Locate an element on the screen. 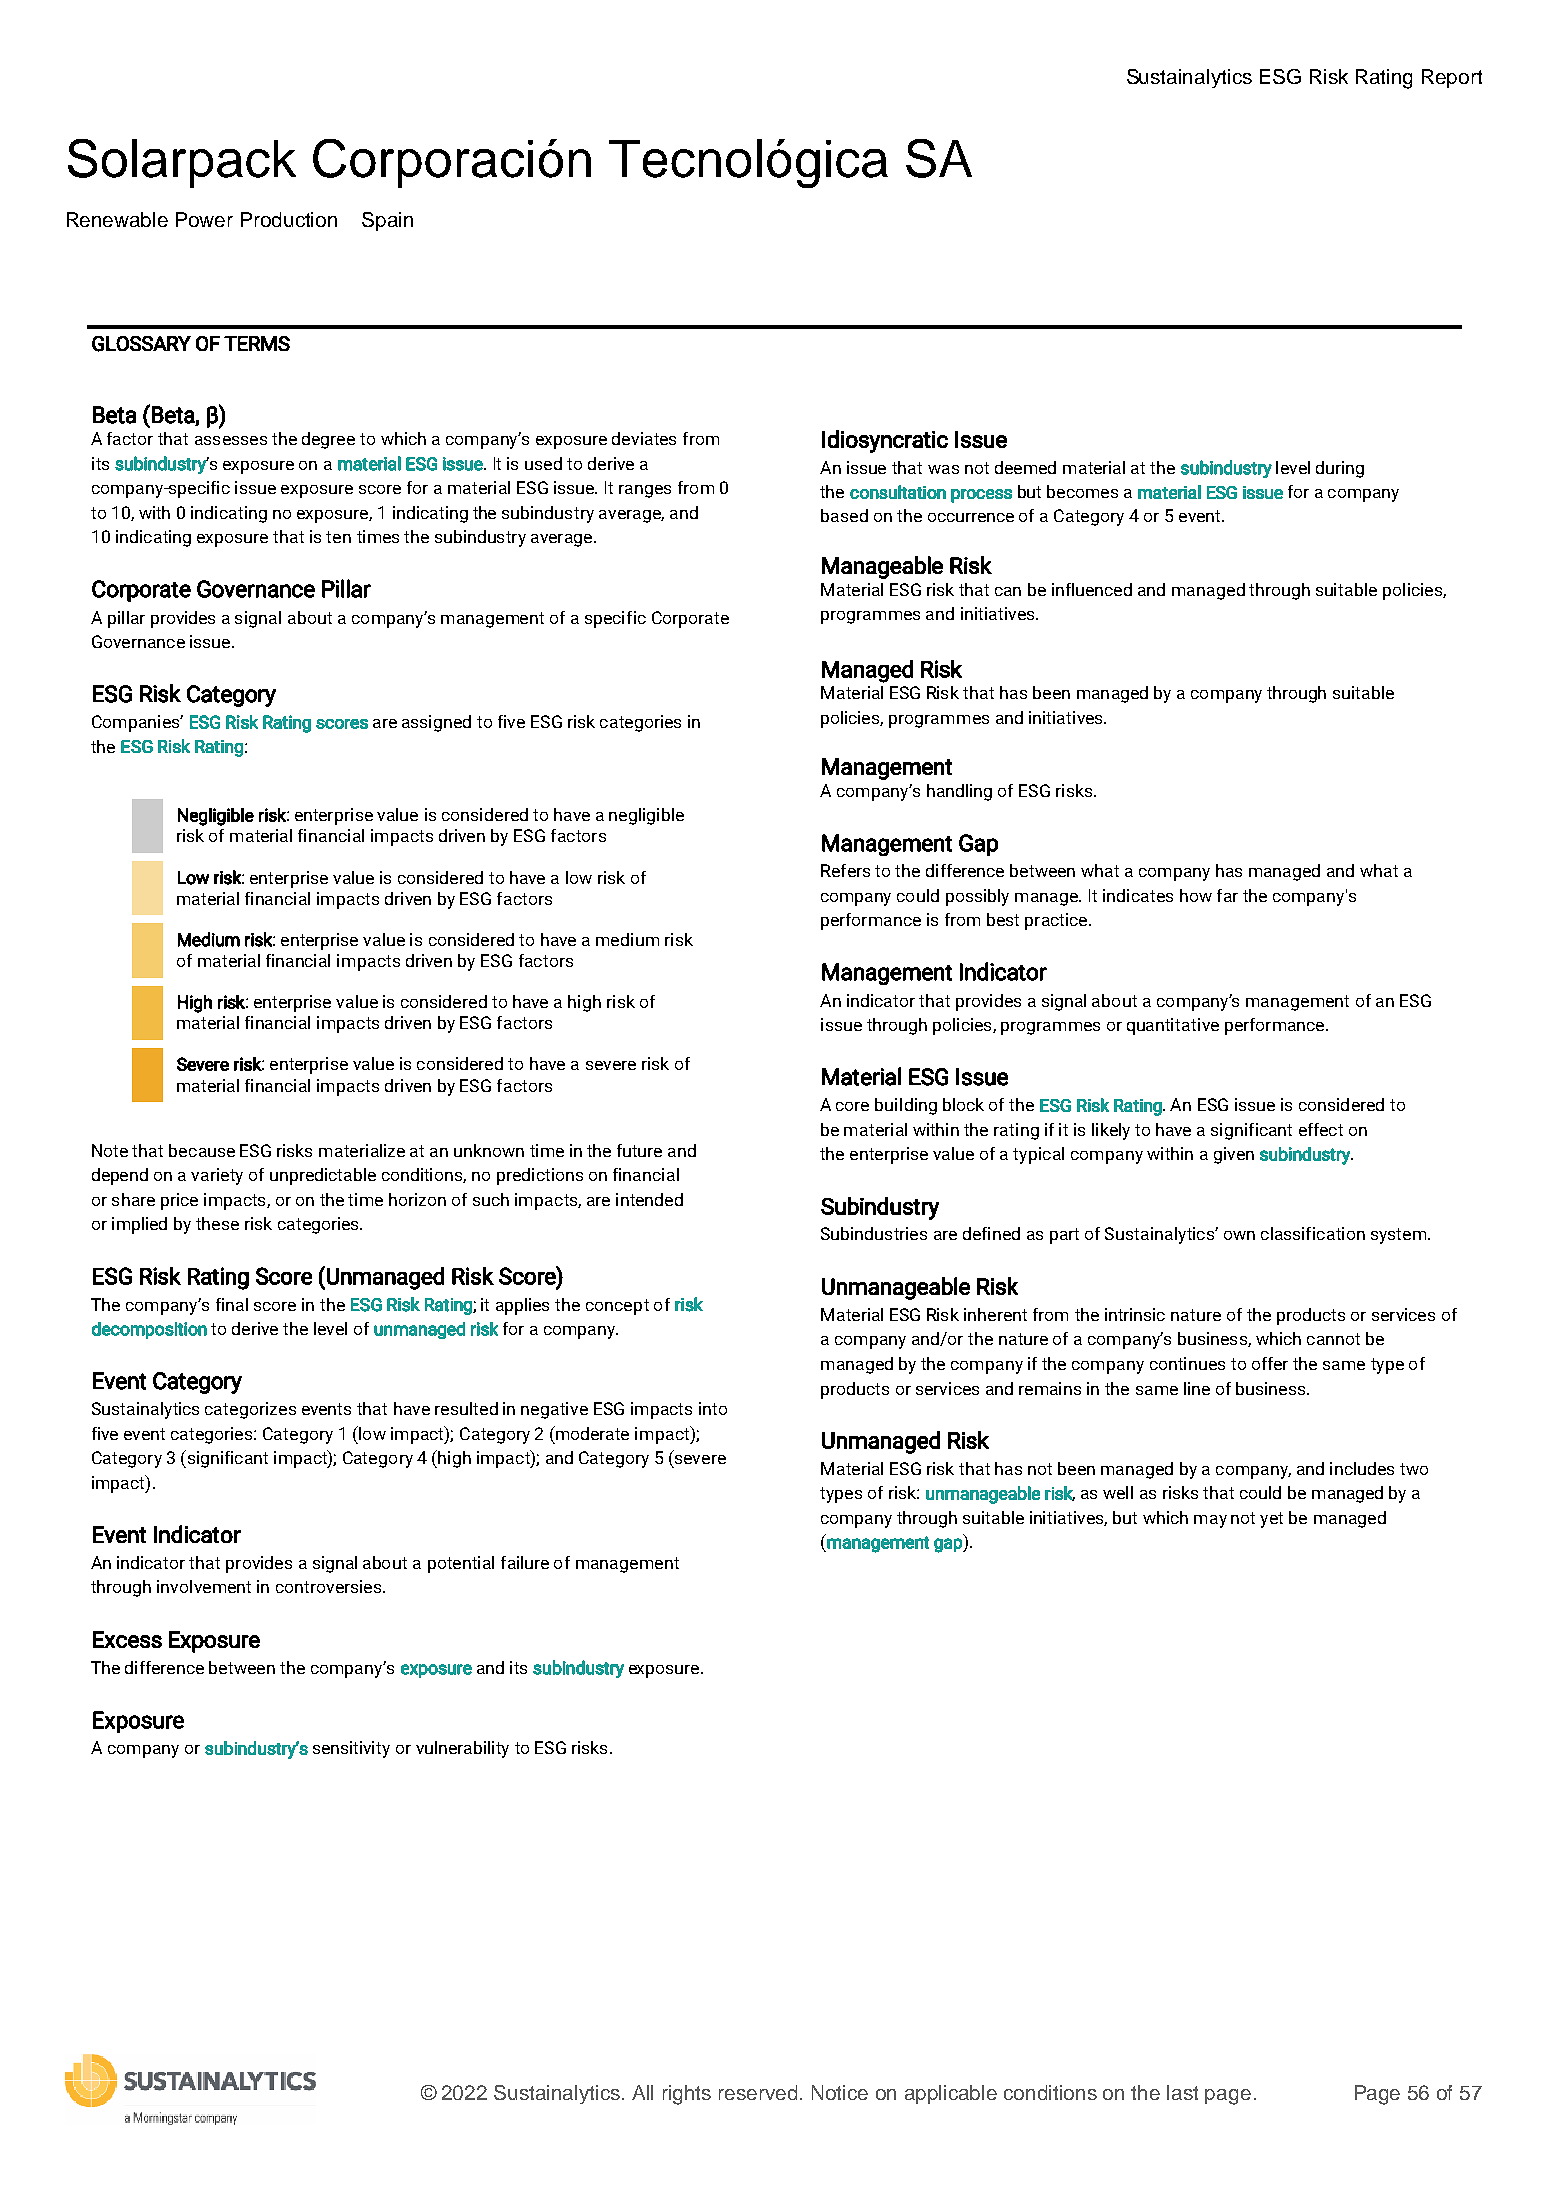 The width and height of the screenshot is (1548, 2190). categorizes is located at coordinates (250, 1410).
